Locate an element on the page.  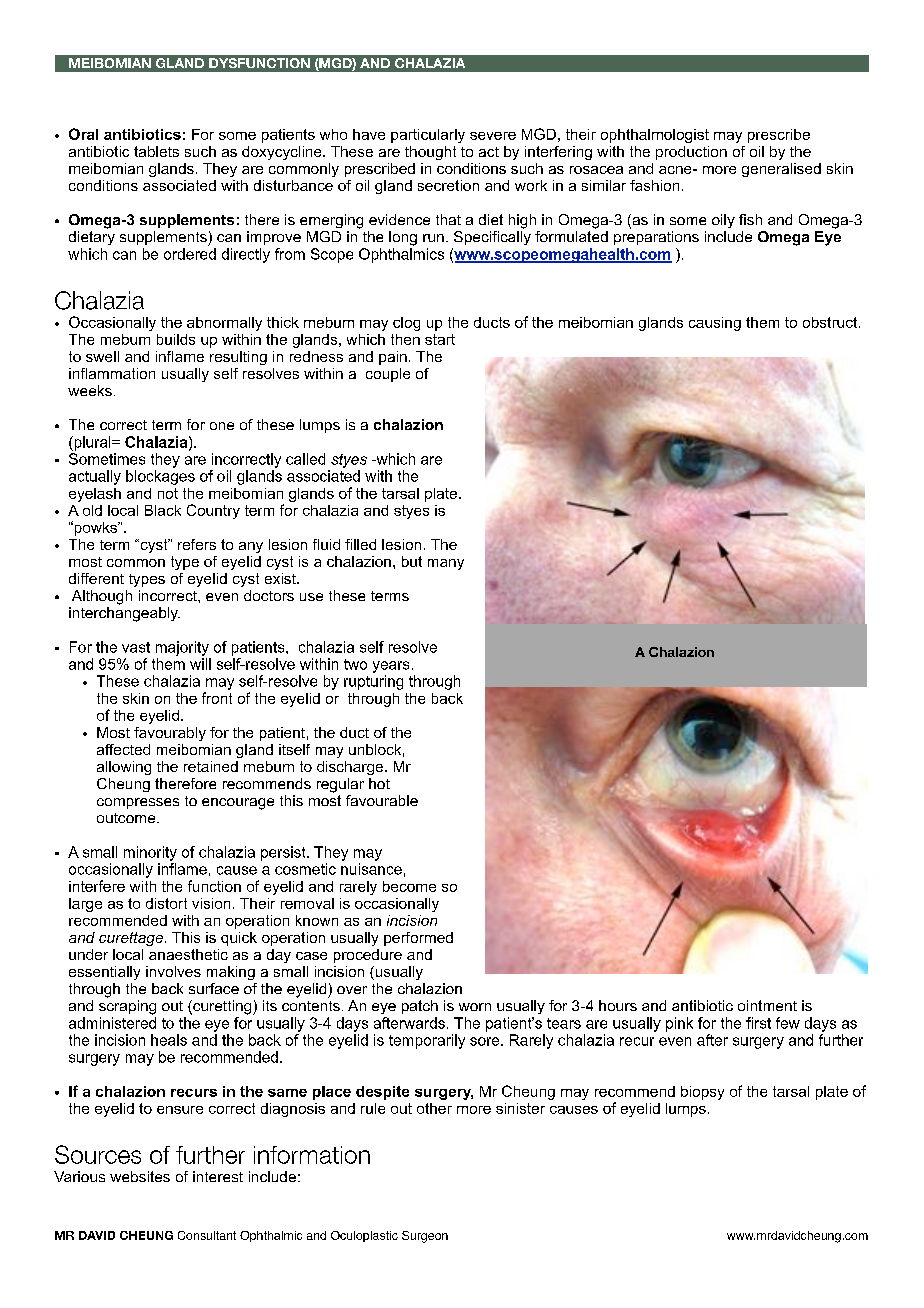
many is located at coordinates (446, 564).
